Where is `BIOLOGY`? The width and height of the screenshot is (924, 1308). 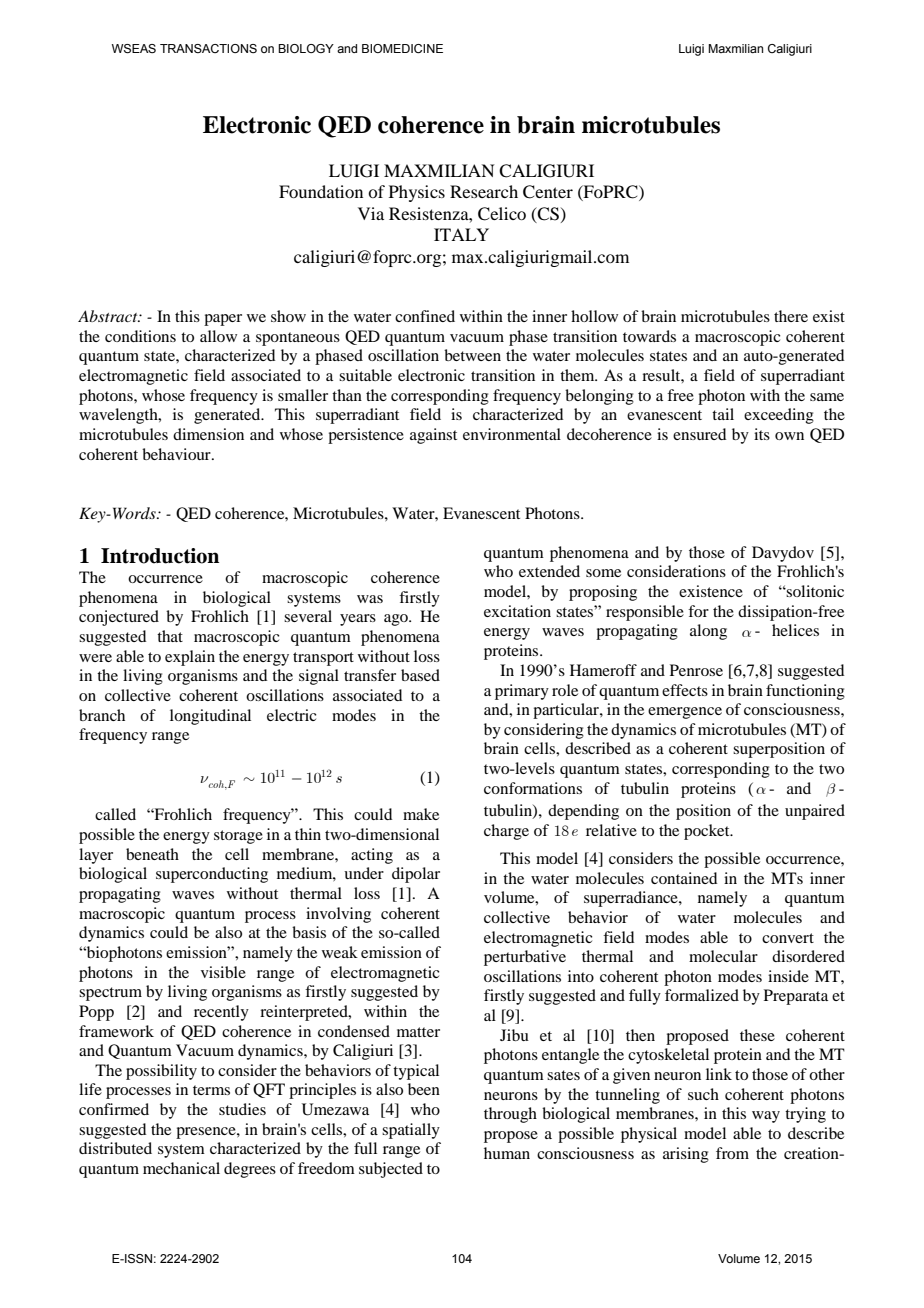
BIOLOGY is located at coordinates (306, 48).
